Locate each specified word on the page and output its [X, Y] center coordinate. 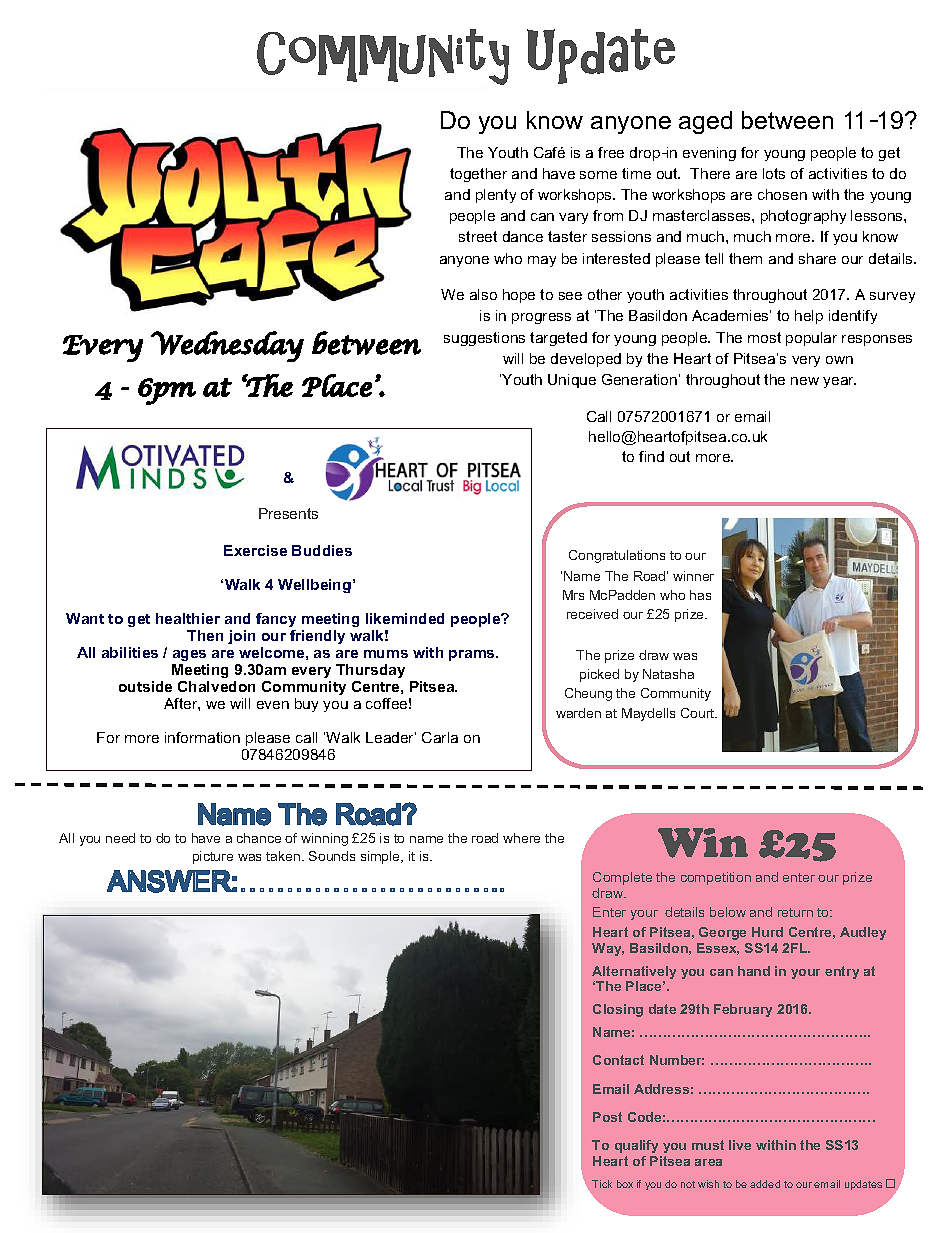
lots [774, 173]
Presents [288, 513]
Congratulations [617, 556]
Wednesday [227, 346]
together [478, 175]
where [521, 838]
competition [716, 878]
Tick [602, 1184]
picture [213, 857]
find [651, 456]
